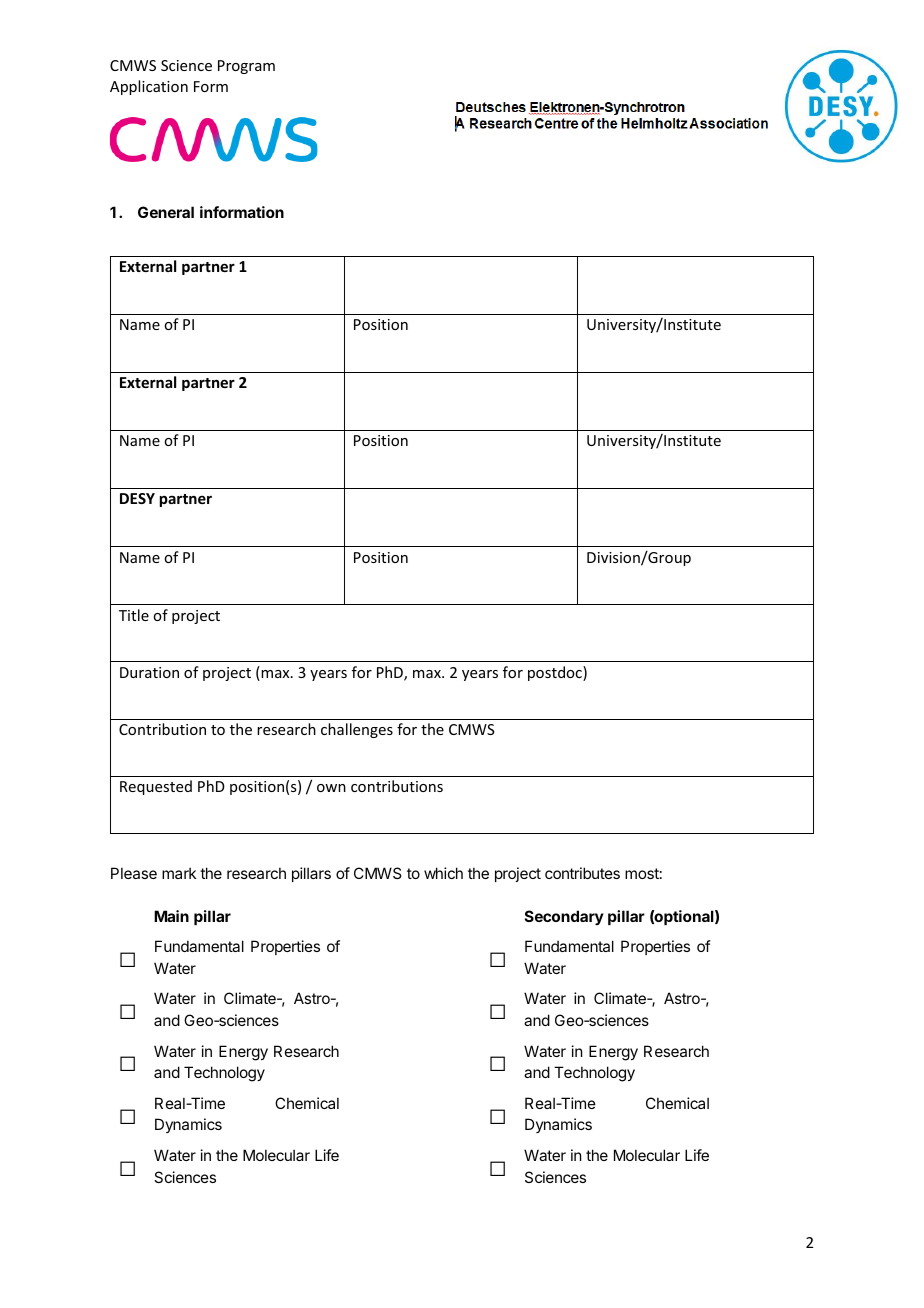 The width and height of the document is (924, 1308). Describe the element at coordinates (443, 873) in the document. I see `which` at that location.
